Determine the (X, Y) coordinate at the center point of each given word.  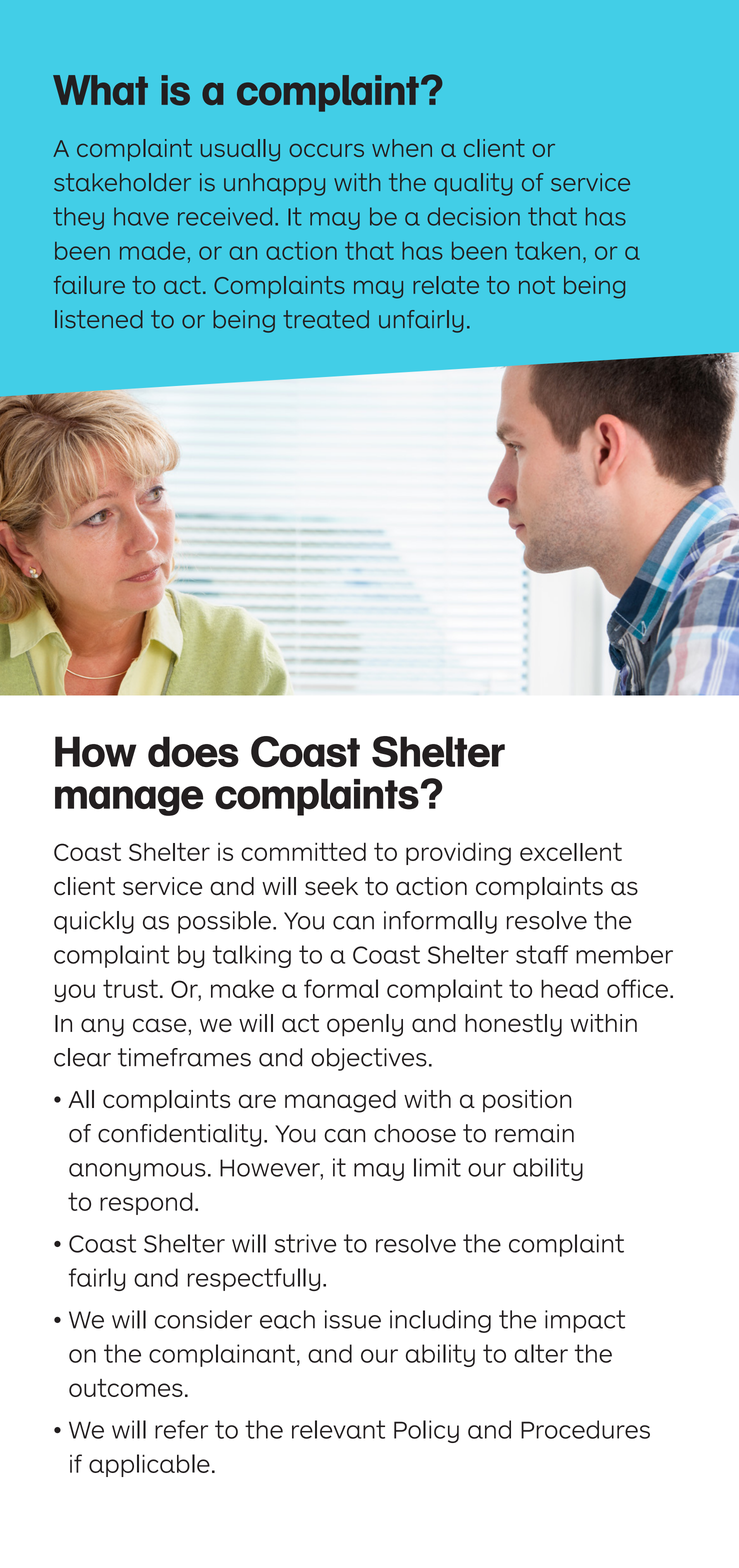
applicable (149, 1465)
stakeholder (122, 182)
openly (365, 1025)
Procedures (585, 1429)
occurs (326, 150)
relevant (338, 1429)
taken (547, 251)
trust (130, 988)
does (193, 751)
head (569, 988)
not (537, 285)
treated (326, 319)
